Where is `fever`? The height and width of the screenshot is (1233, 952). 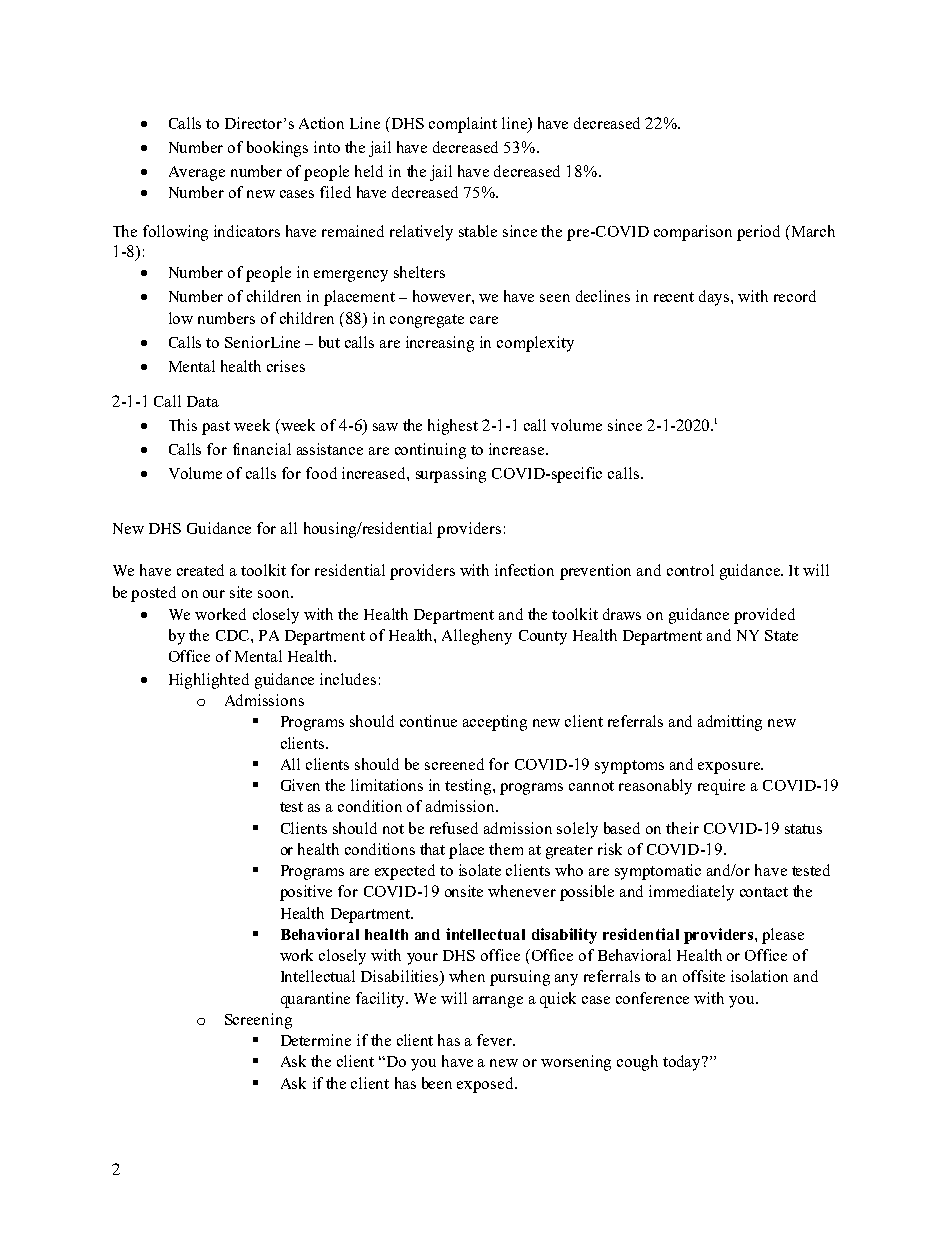
fever is located at coordinates (496, 1040).
